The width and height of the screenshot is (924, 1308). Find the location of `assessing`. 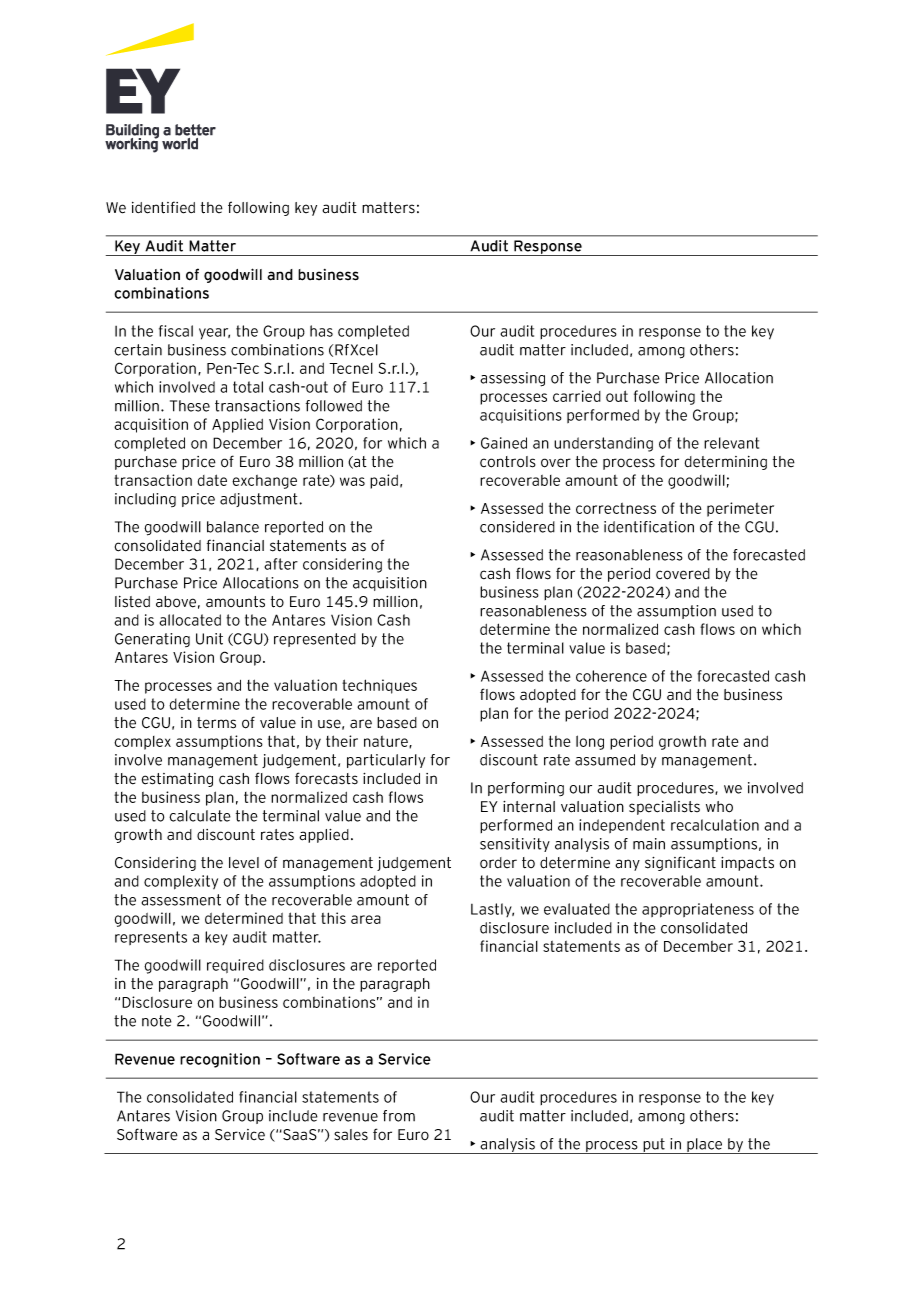

assessing is located at coordinates (512, 379).
